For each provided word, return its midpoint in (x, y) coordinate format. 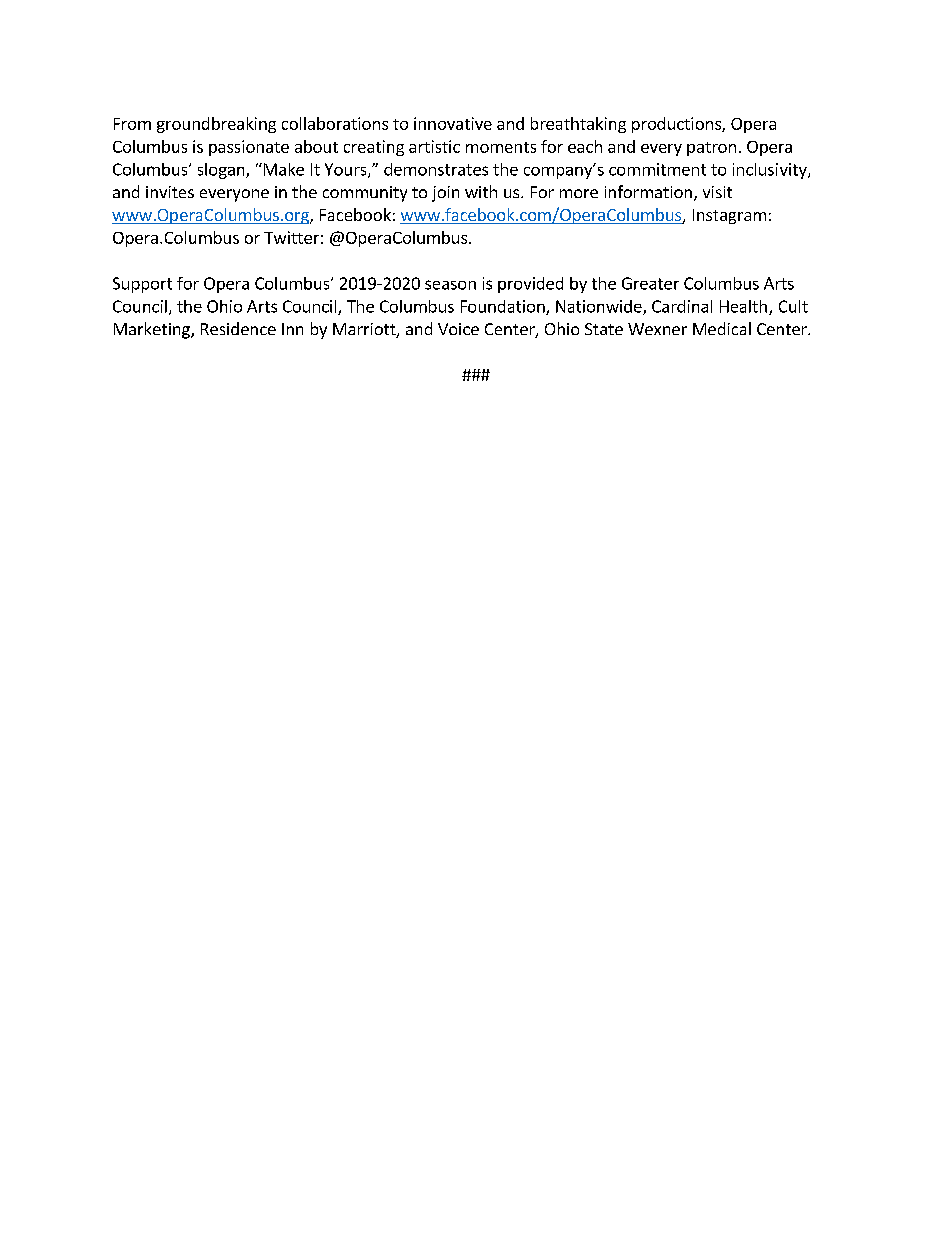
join (445, 194)
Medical (722, 328)
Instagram (729, 216)
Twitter (291, 237)
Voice (458, 329)
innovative (453, 123)
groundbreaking (216, 125)
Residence (238, 328)
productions (677, 125)
